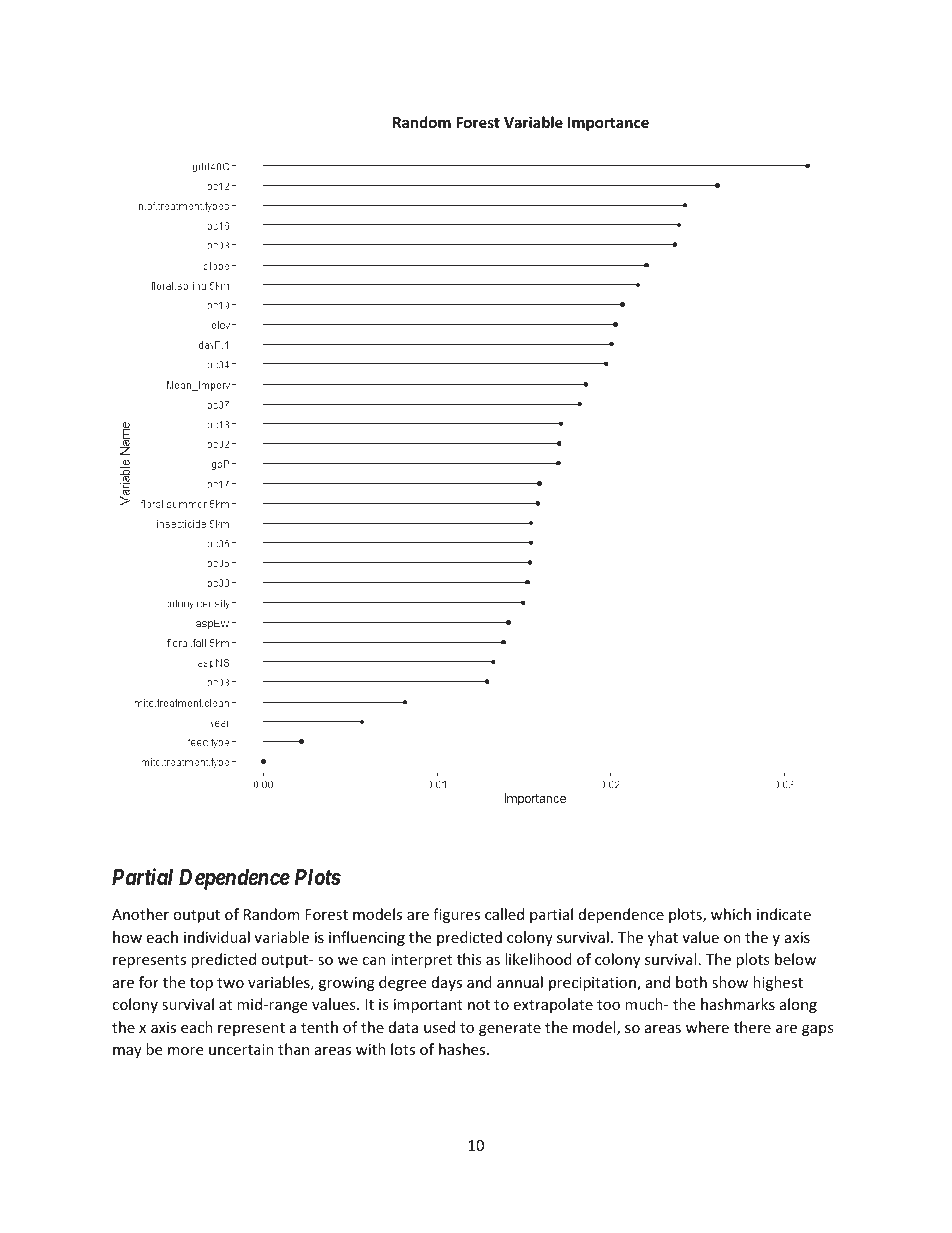  I want to click on called, so click(504, 914).
